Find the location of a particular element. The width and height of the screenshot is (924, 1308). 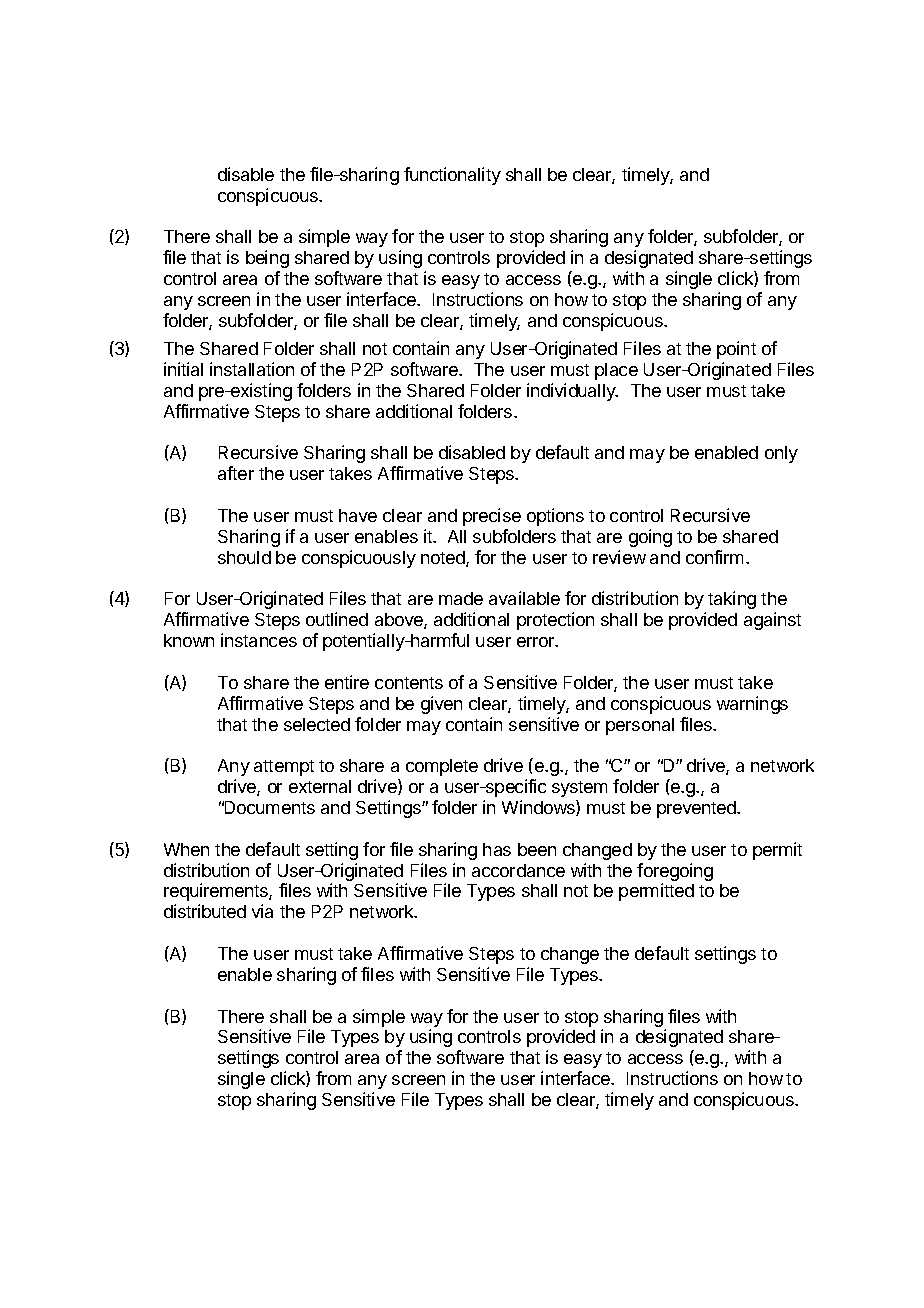

after is located at coordinates (236, 473).
